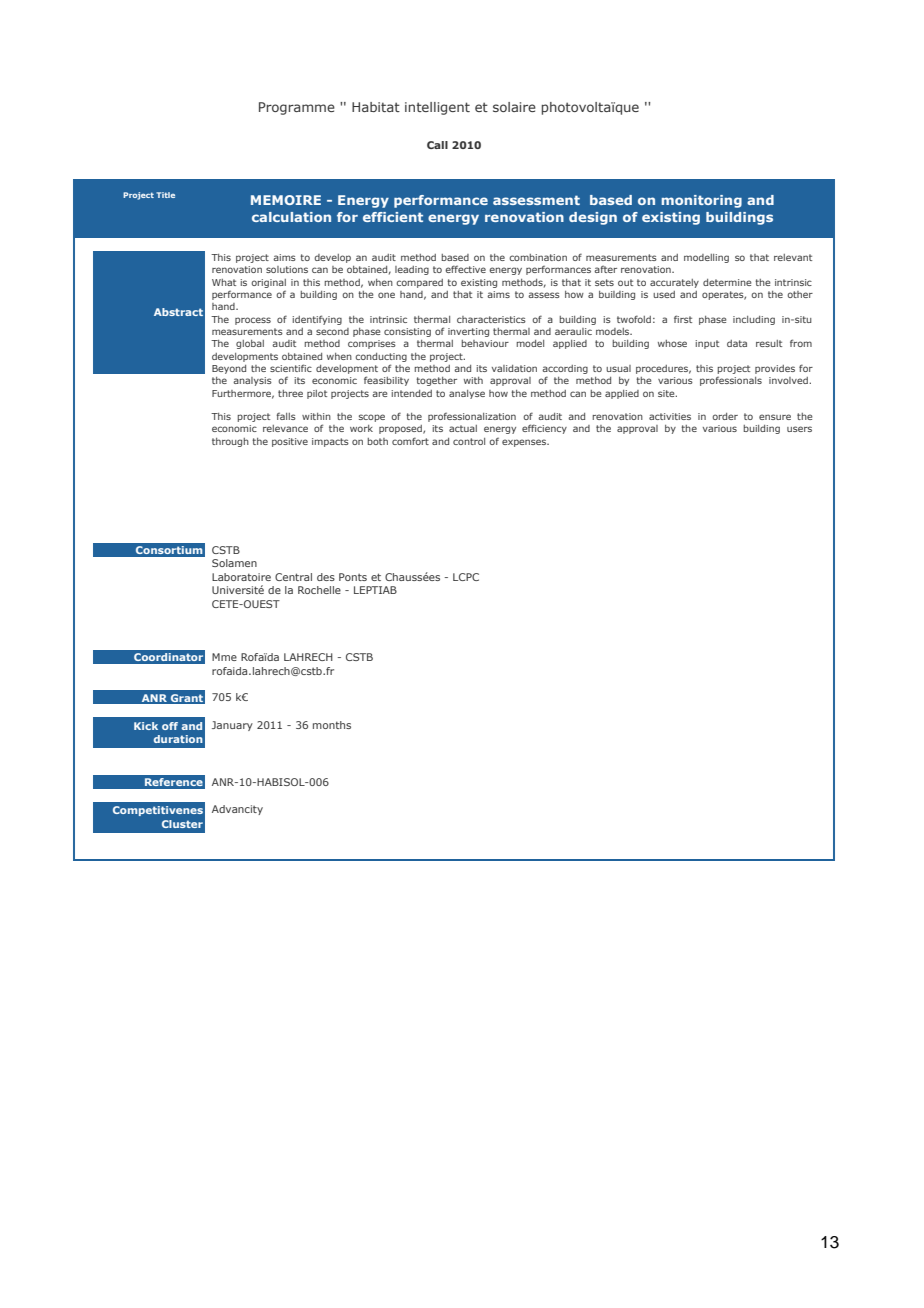  Describe the element at coordinates (297, 108) in the image. I see `Programme` at that location.
